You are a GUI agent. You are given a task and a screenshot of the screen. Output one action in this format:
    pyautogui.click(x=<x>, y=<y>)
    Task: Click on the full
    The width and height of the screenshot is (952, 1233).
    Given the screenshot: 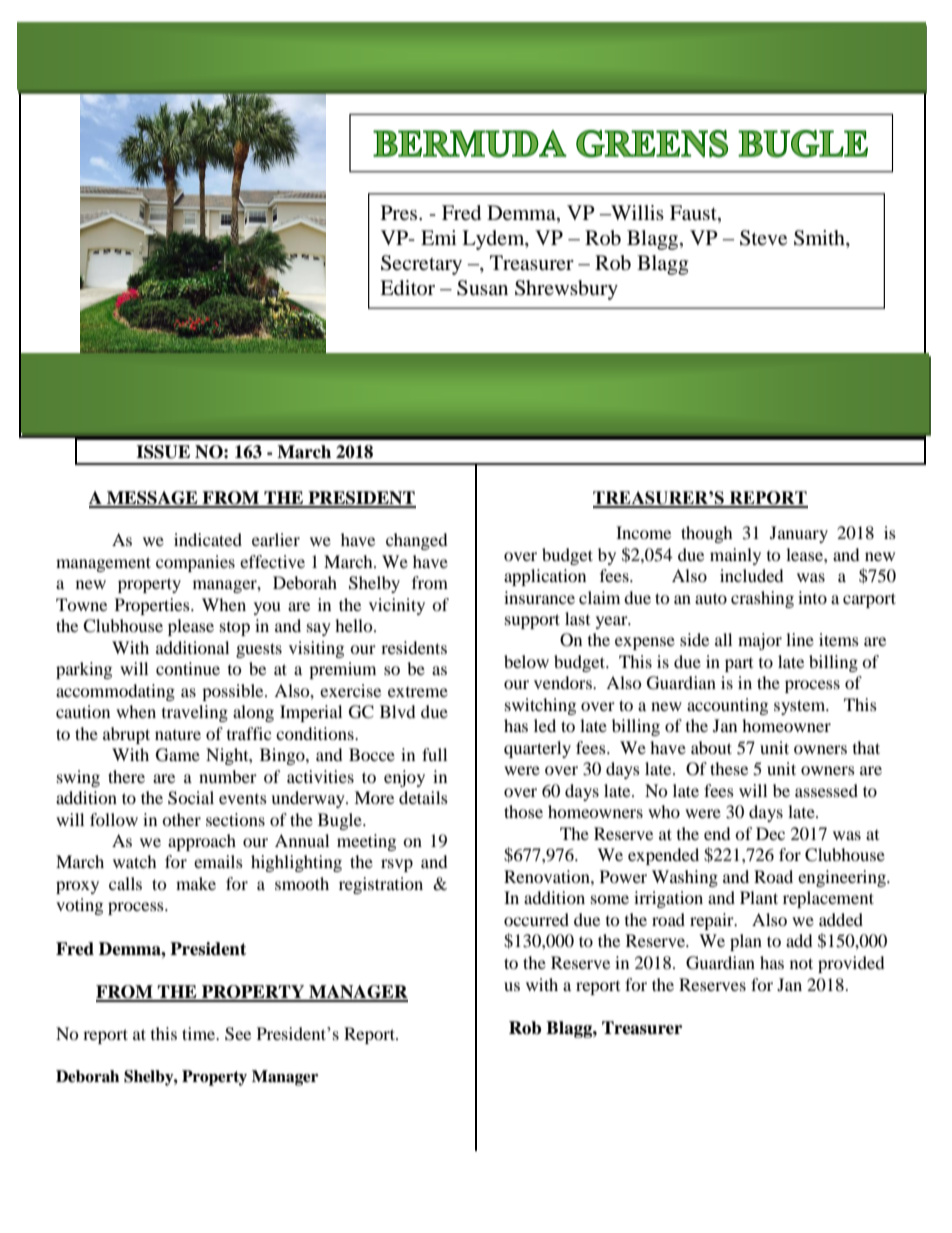 What is the action you would take?
    pyautogui.click(x=434, y=754)
